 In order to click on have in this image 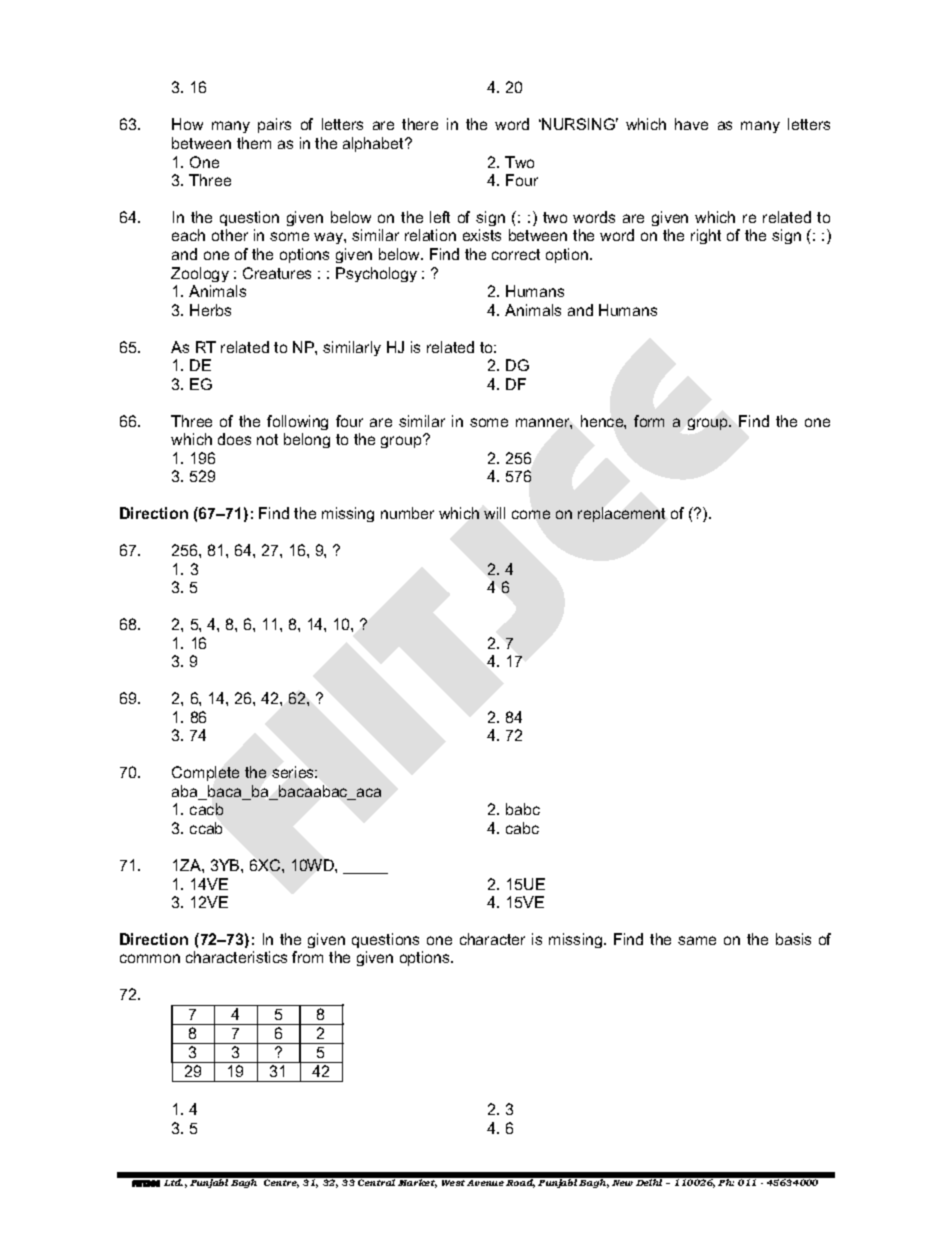, I will do `click(691, 124)`.
